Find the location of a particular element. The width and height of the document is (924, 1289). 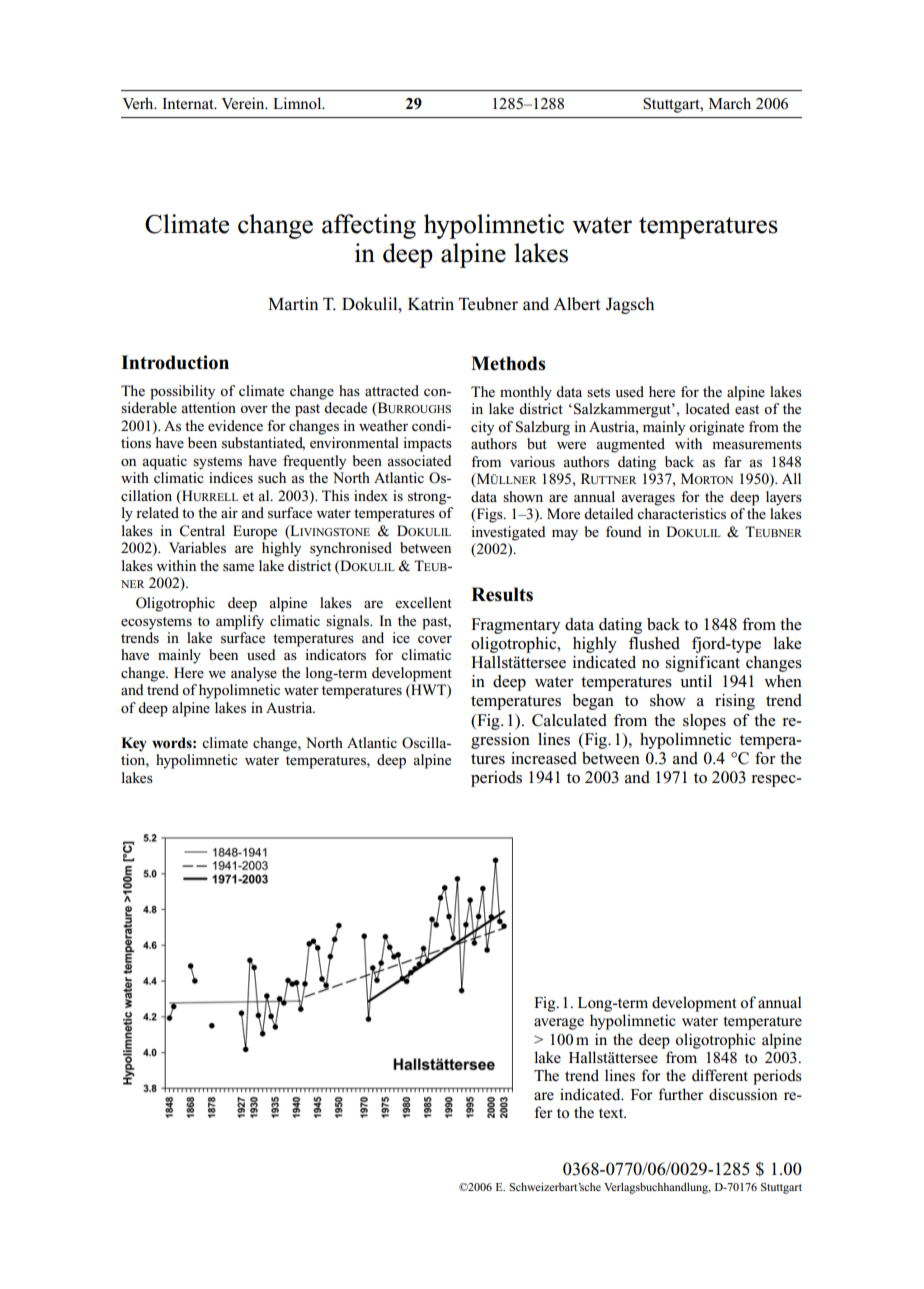

March is located at coordinates (730, 103).
